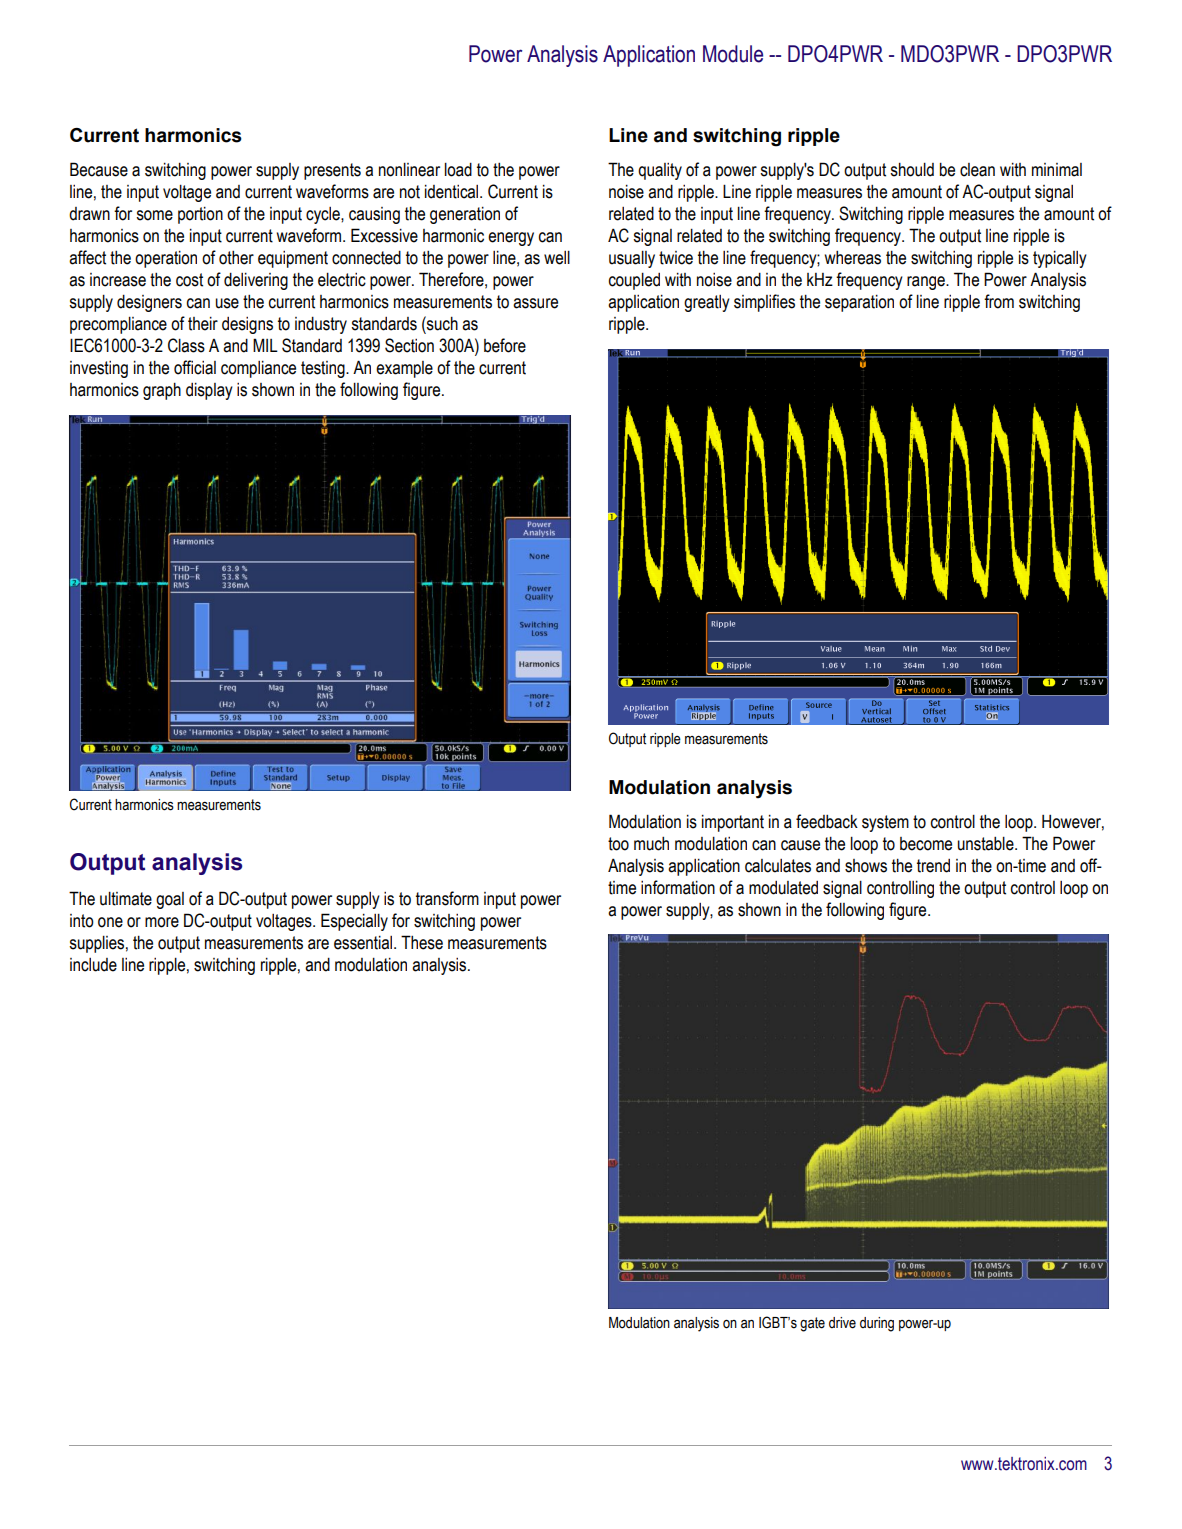 Image resolution: width=1182 pixels, height=1529 pixels. Describe the element at coordinates (93, 965) in the screenshot. I see `include` at that location.
